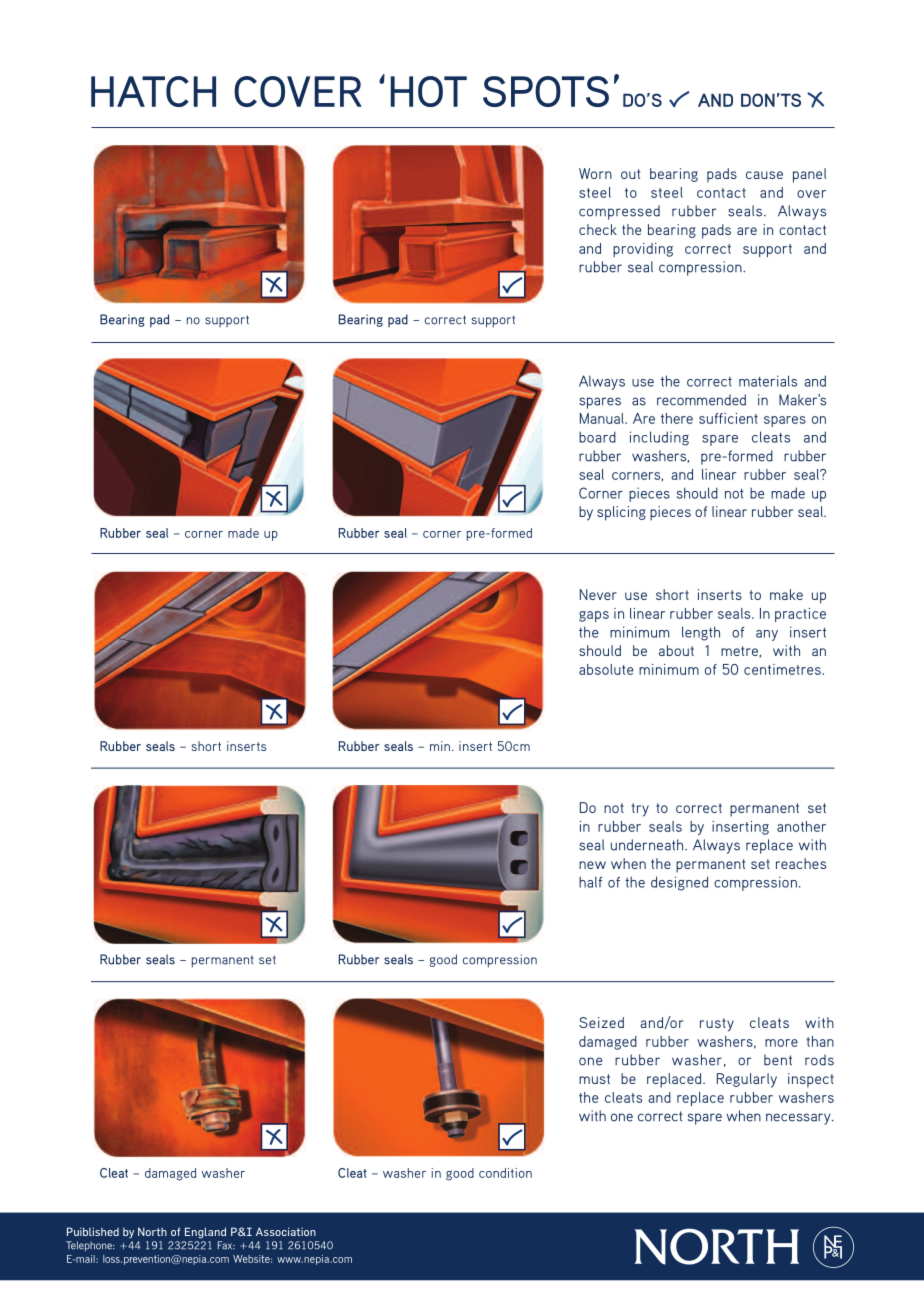 The width and height of the screenshot is (924, 1308). I want to click on England, so click(205, 1233).
